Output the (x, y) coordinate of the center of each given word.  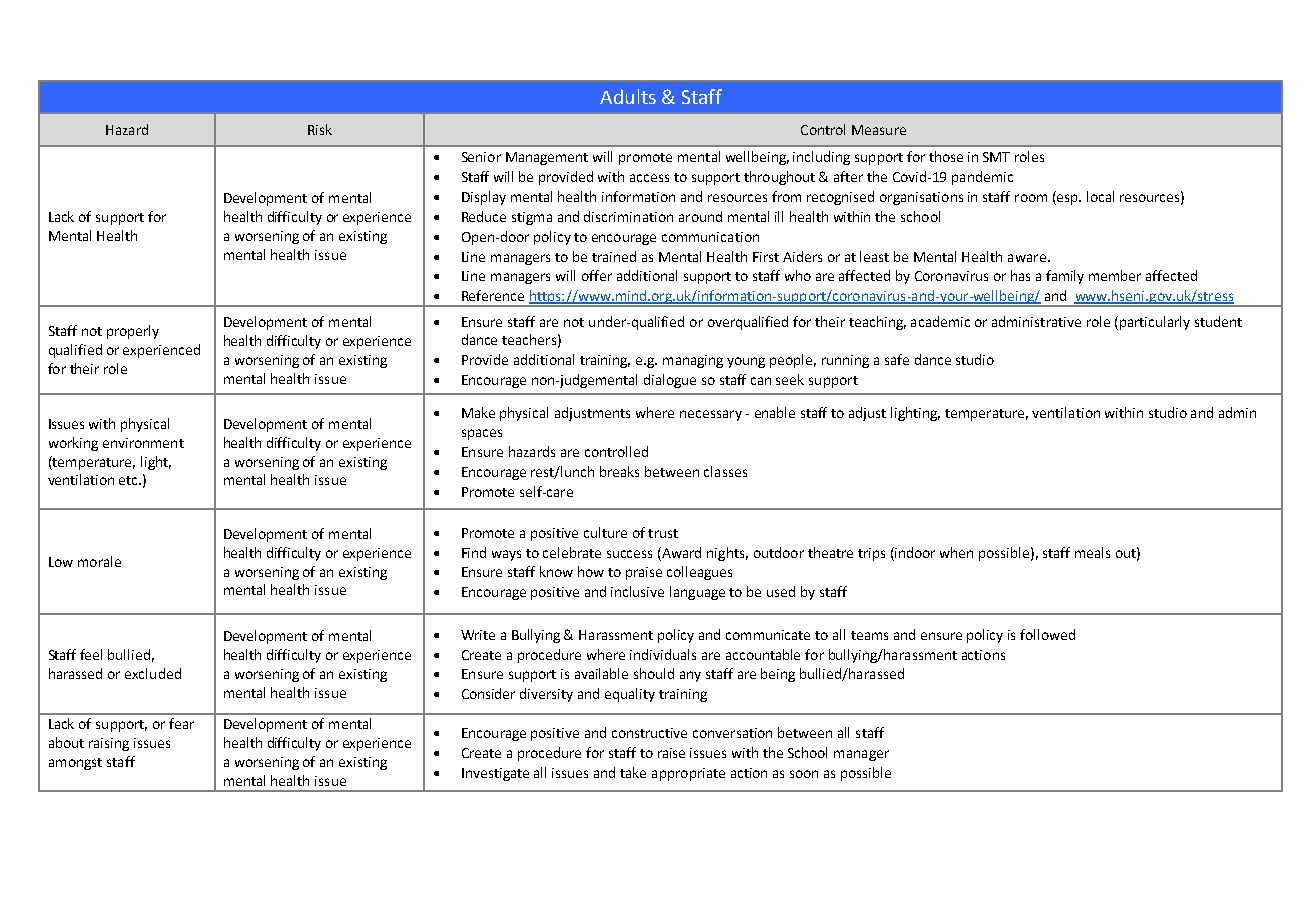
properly (133, 332)
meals (1092, 552)
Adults (628, 96)
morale (99, 561)
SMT (996, 157)
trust (663, 533)
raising (109, 744)
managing (693, 361)
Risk (320, 129)
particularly (1153, 323)
